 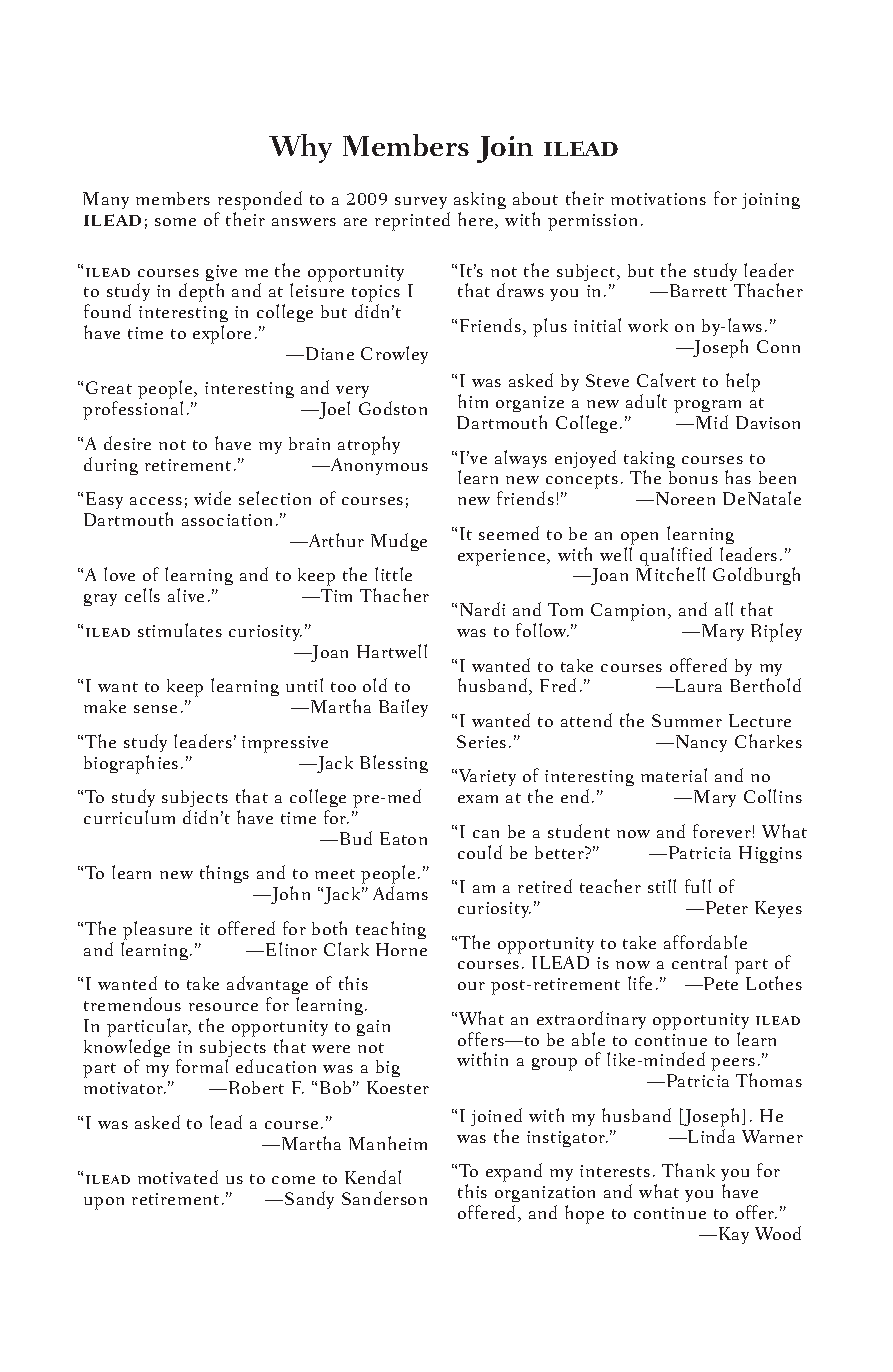 I want to click on some, so click(x=175, y=222).
